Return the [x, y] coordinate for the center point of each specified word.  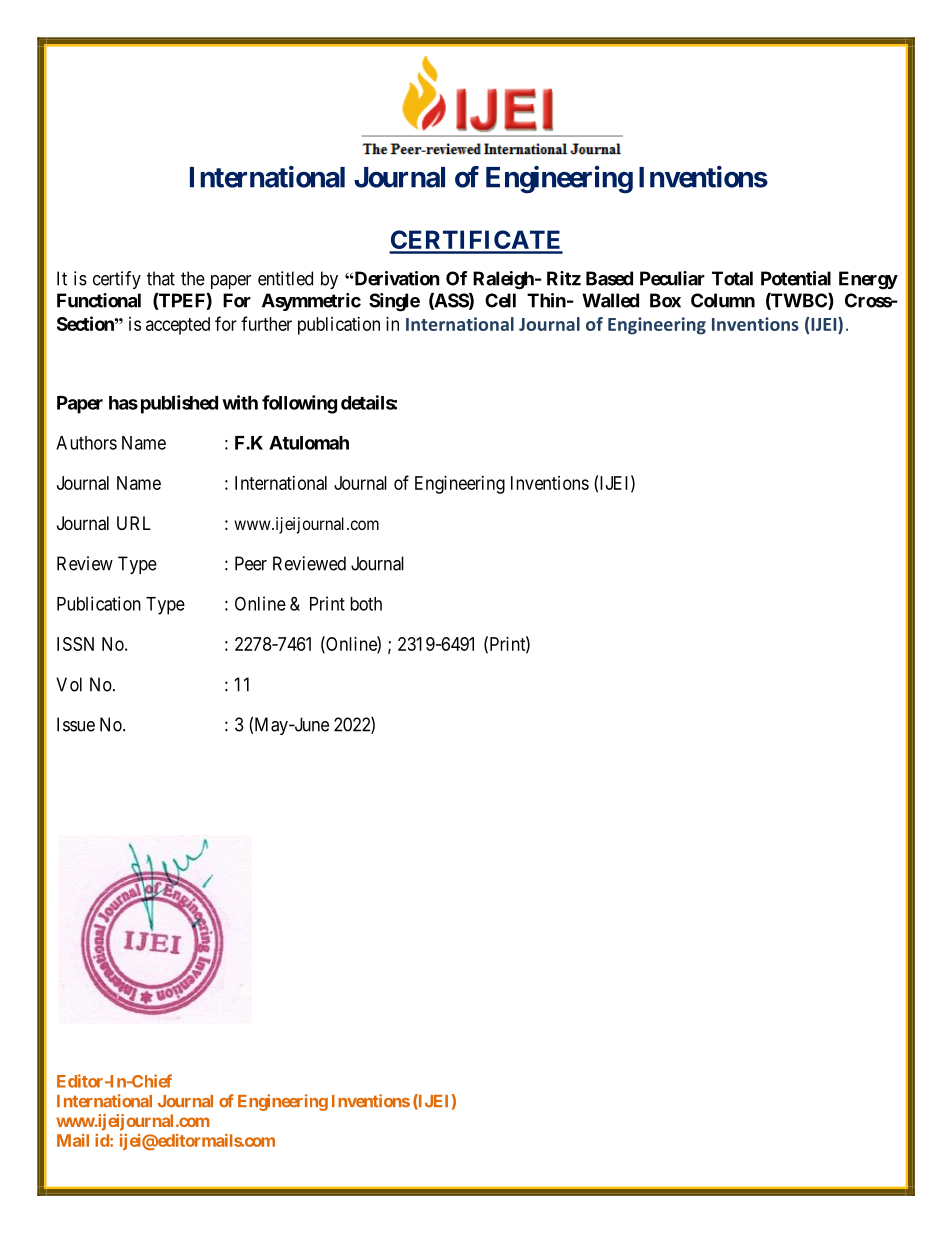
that [161, 278]
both [366, 604]
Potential [796, 278]
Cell [500, 300]
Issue [76, 724]
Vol [69, 684]
